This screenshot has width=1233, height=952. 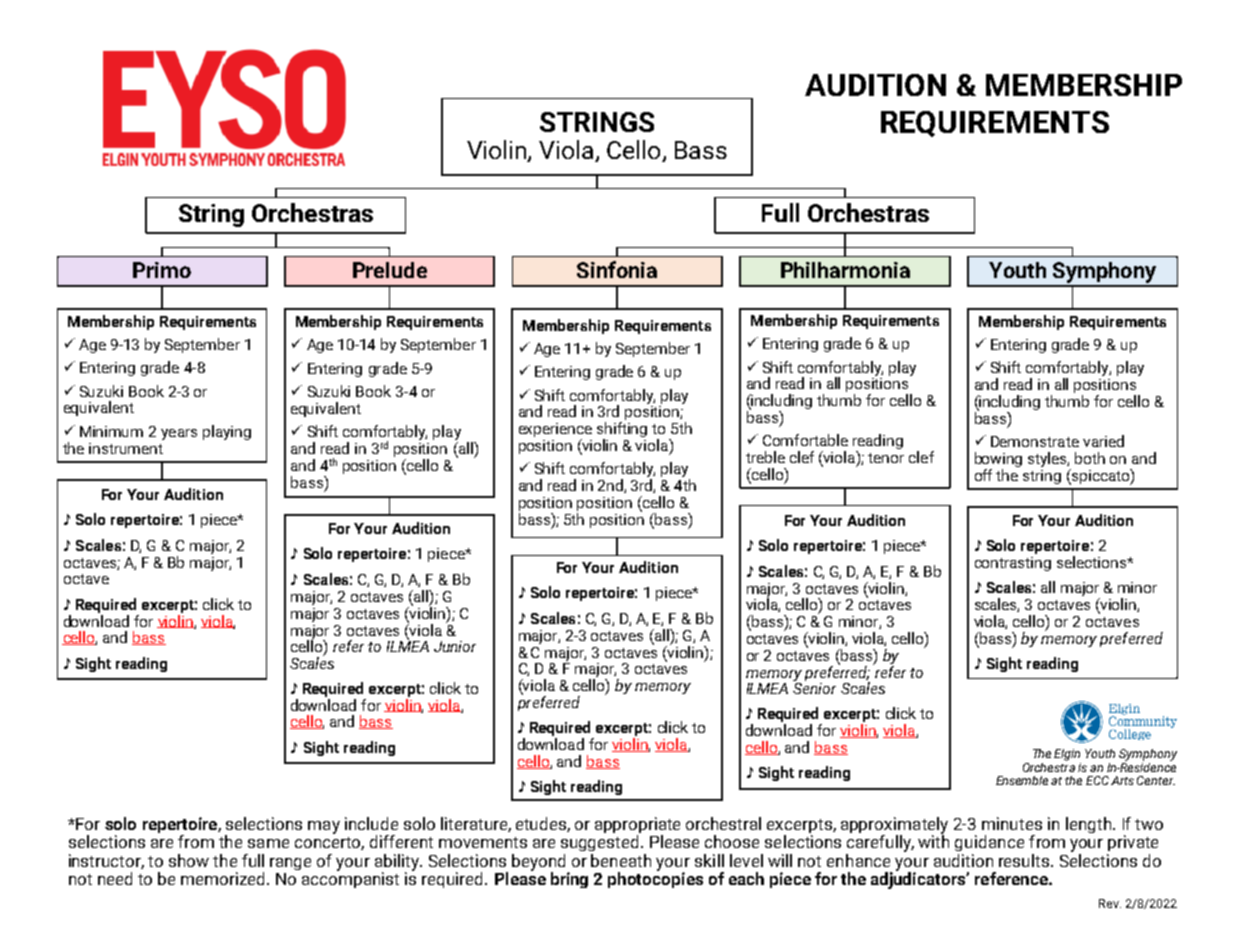 I want to click on Prelude, so click(x=390, y=270).
